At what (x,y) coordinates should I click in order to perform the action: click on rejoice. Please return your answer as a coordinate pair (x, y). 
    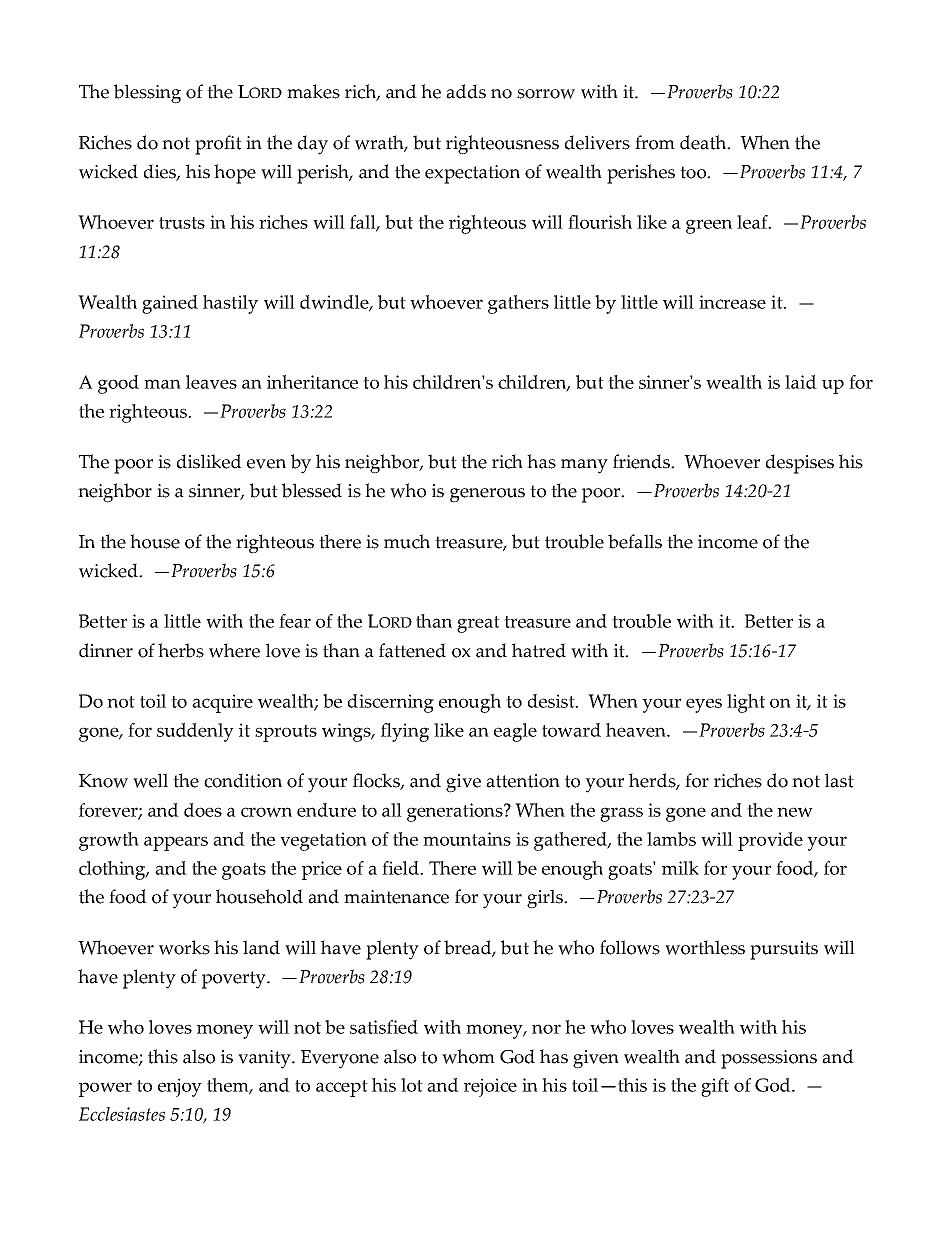
    Looking at the image, I should click on (490, 1087).
